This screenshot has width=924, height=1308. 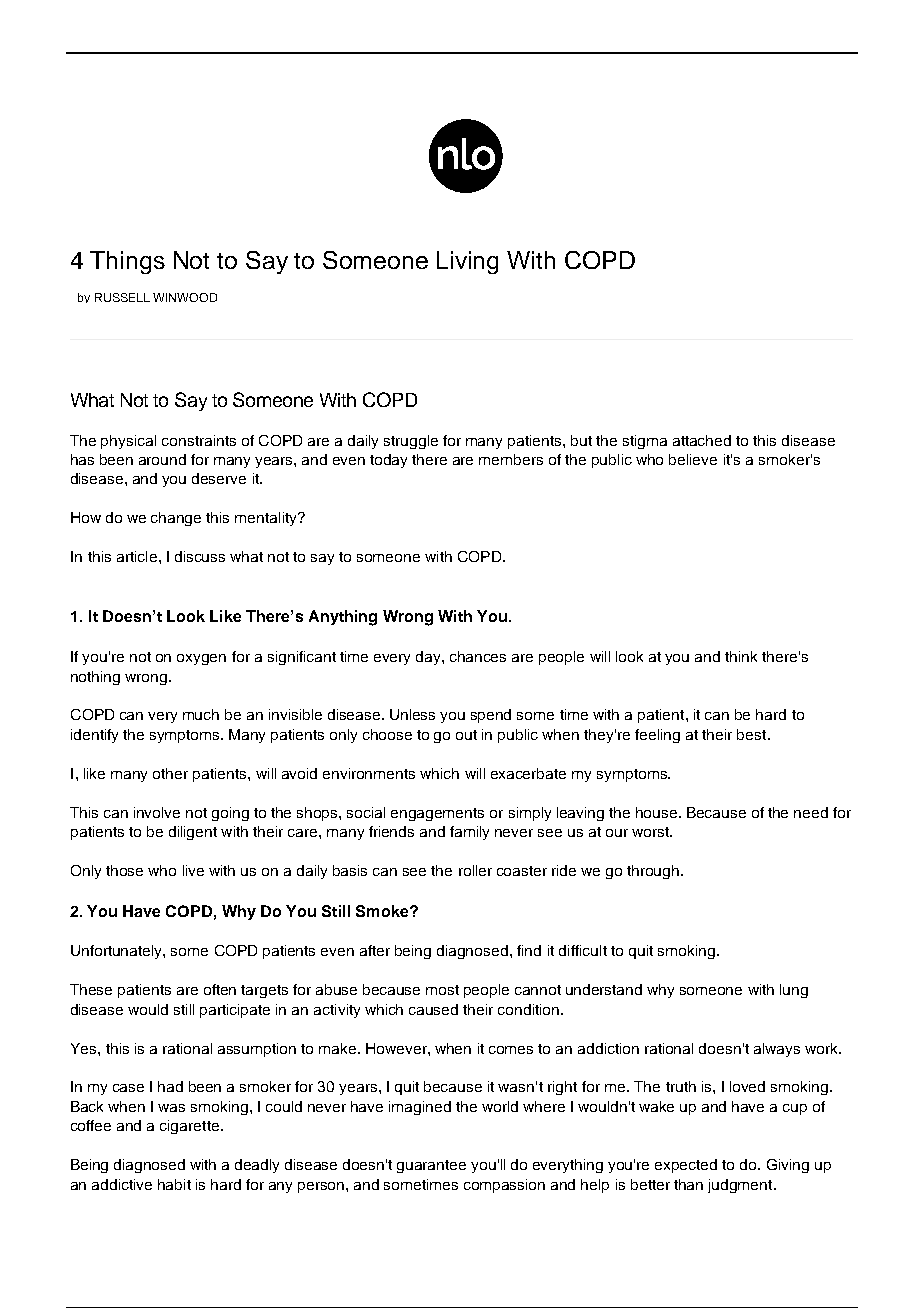 I want to click on much, so click(x=201, y=714).
